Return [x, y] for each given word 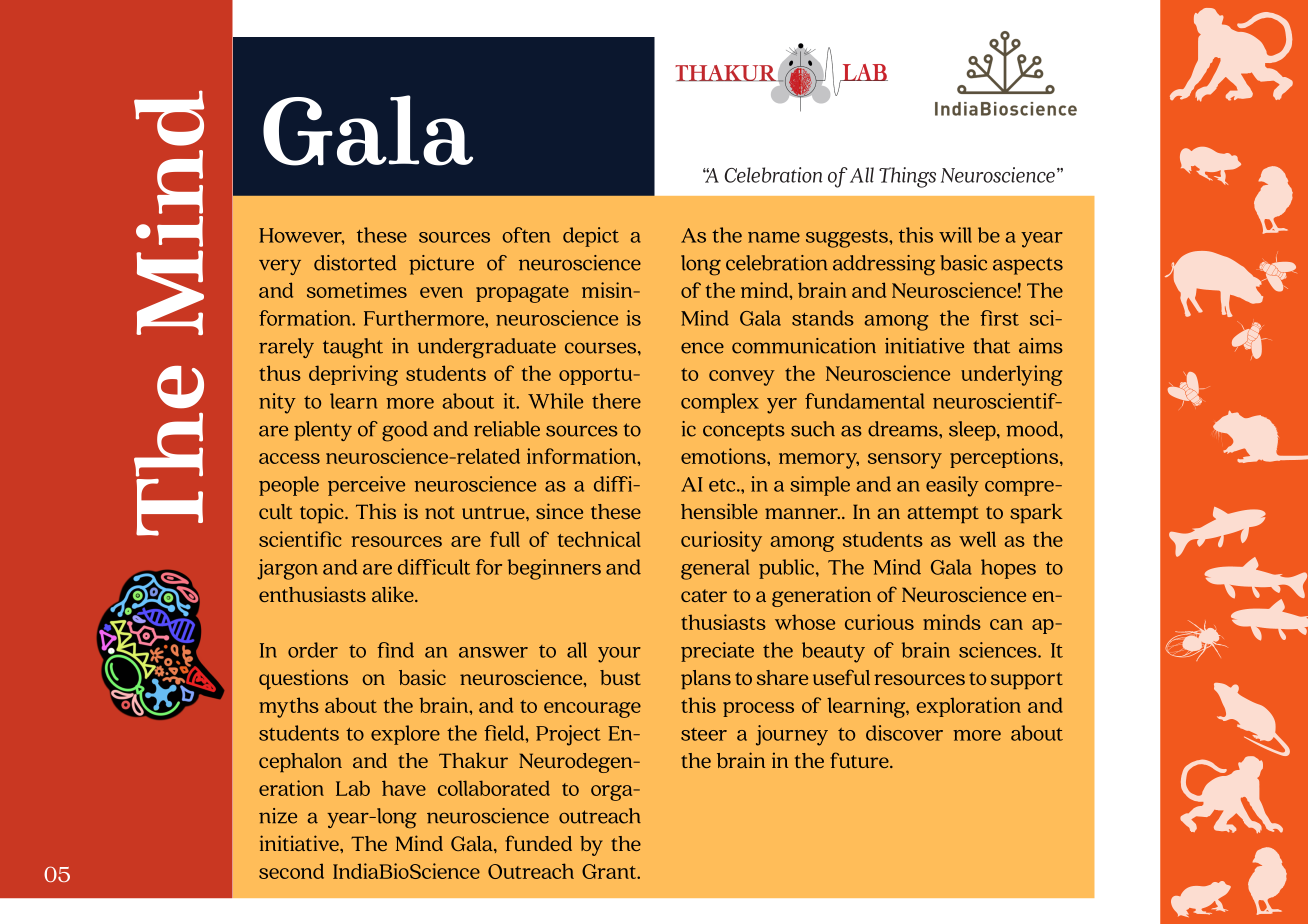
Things [907, 177]
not [440, 512]
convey [742, 378]
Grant [610, 871]
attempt [943, 514]
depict [591, 237]
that [991, 346]
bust [620, 677]
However [301, 236]
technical [599, 539]
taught [353, 348]
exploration [968, 707]
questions [303, 679]
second [291, 871]
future [860, 760]
